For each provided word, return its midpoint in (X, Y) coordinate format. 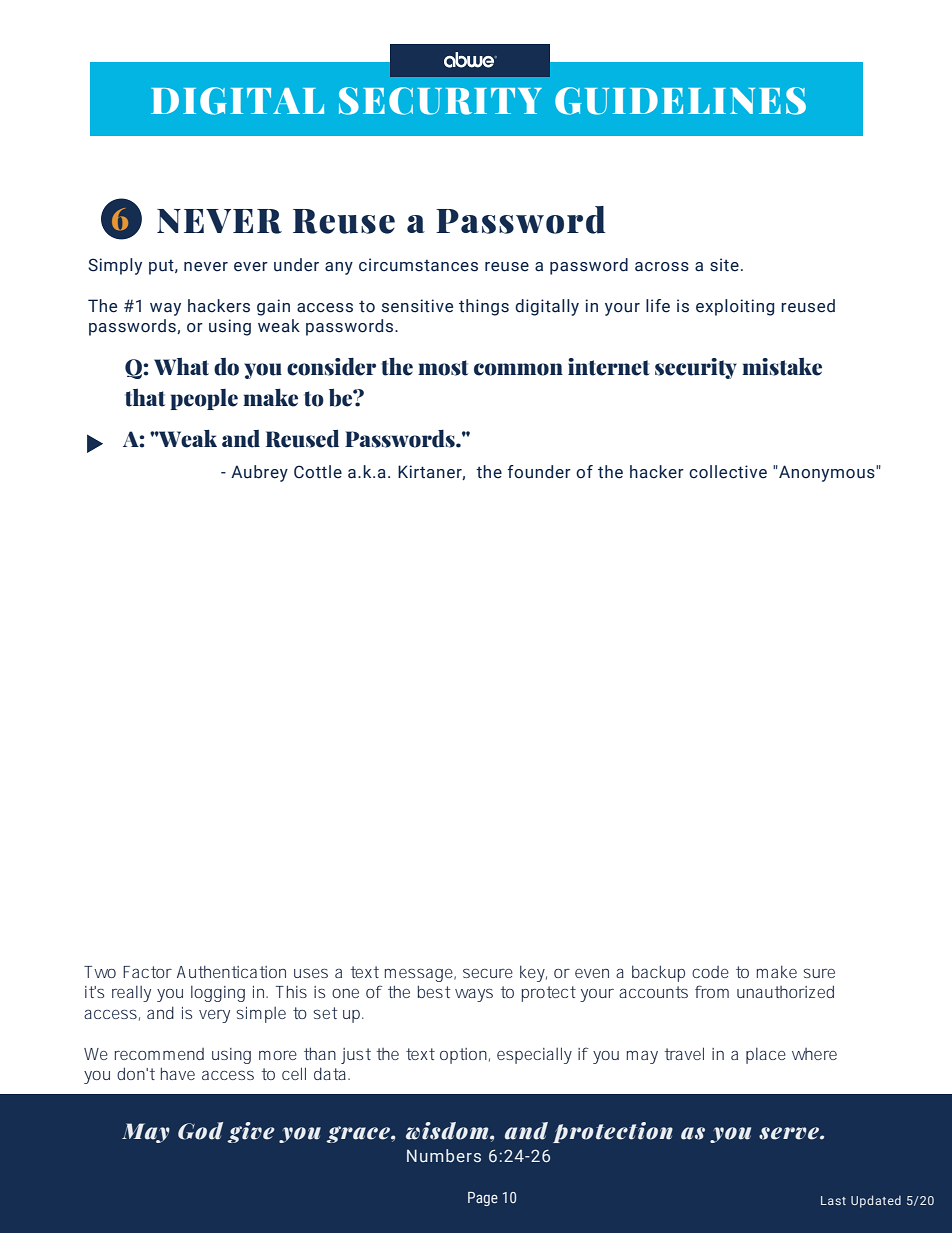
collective (728, 472)
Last (833, 1200)
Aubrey (259, 473)
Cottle (318, 472)
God (200, 1131)
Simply (115, 266)
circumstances (418, 265)
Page (483, 1199)
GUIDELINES (680, 101)
